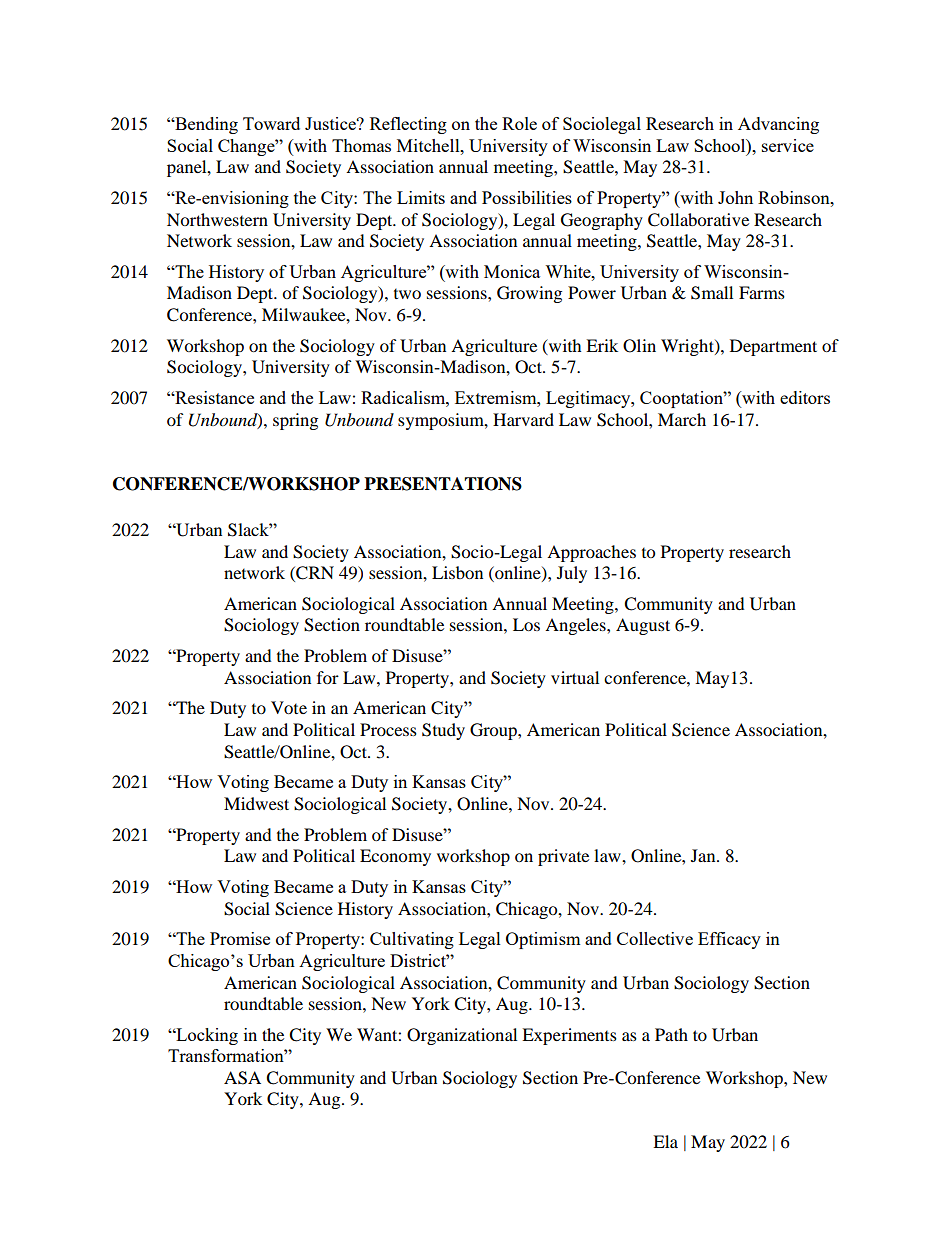 The width and height of the document is (952, 1233). I want to click on Toward, so click(271, 123).
